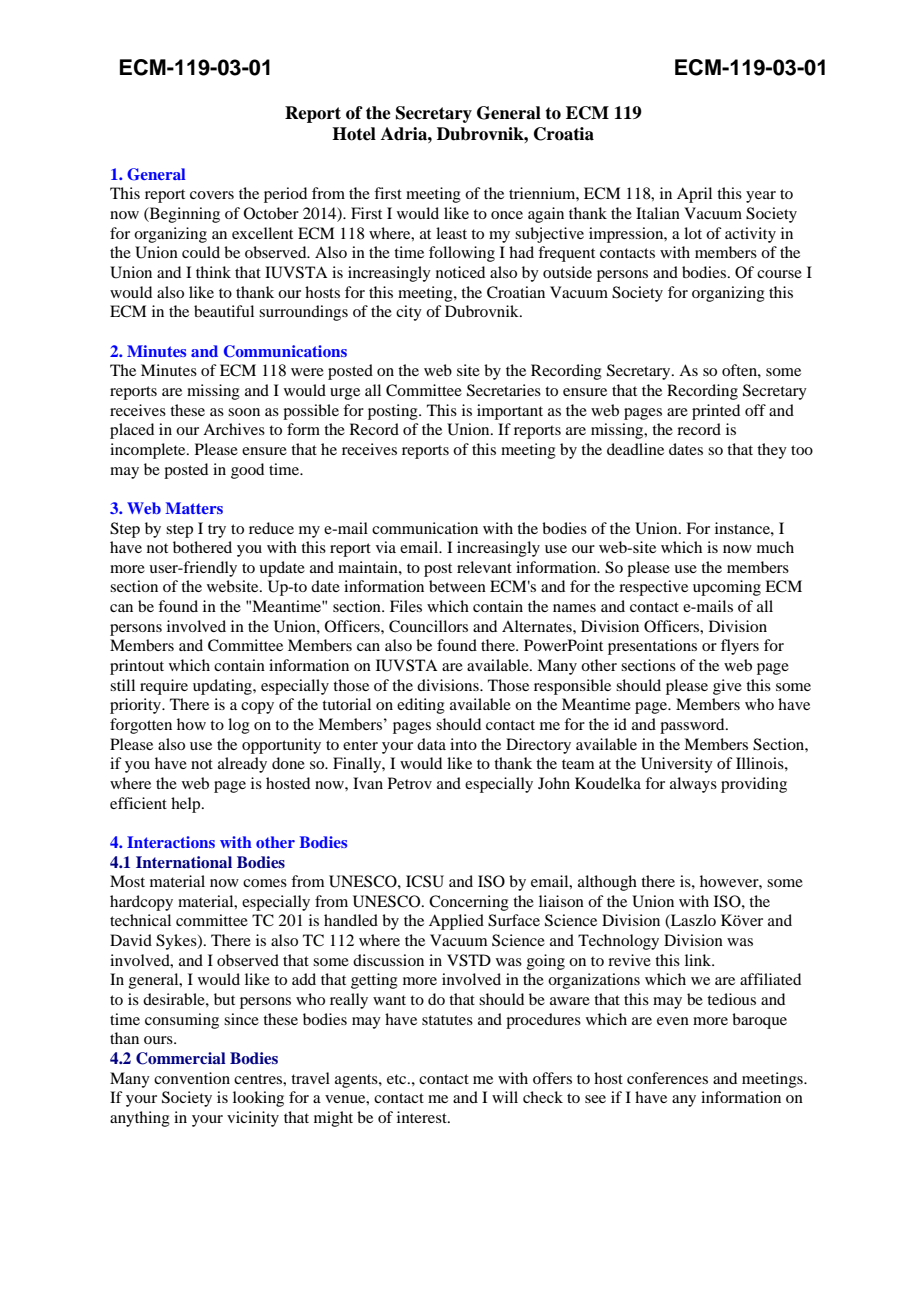 Image resolution: width=924 pixels, height=1308 pixels. What do you see at coordinates (694, 195) in the screenshot?
I see `April` at bounding box center [694, 195].
